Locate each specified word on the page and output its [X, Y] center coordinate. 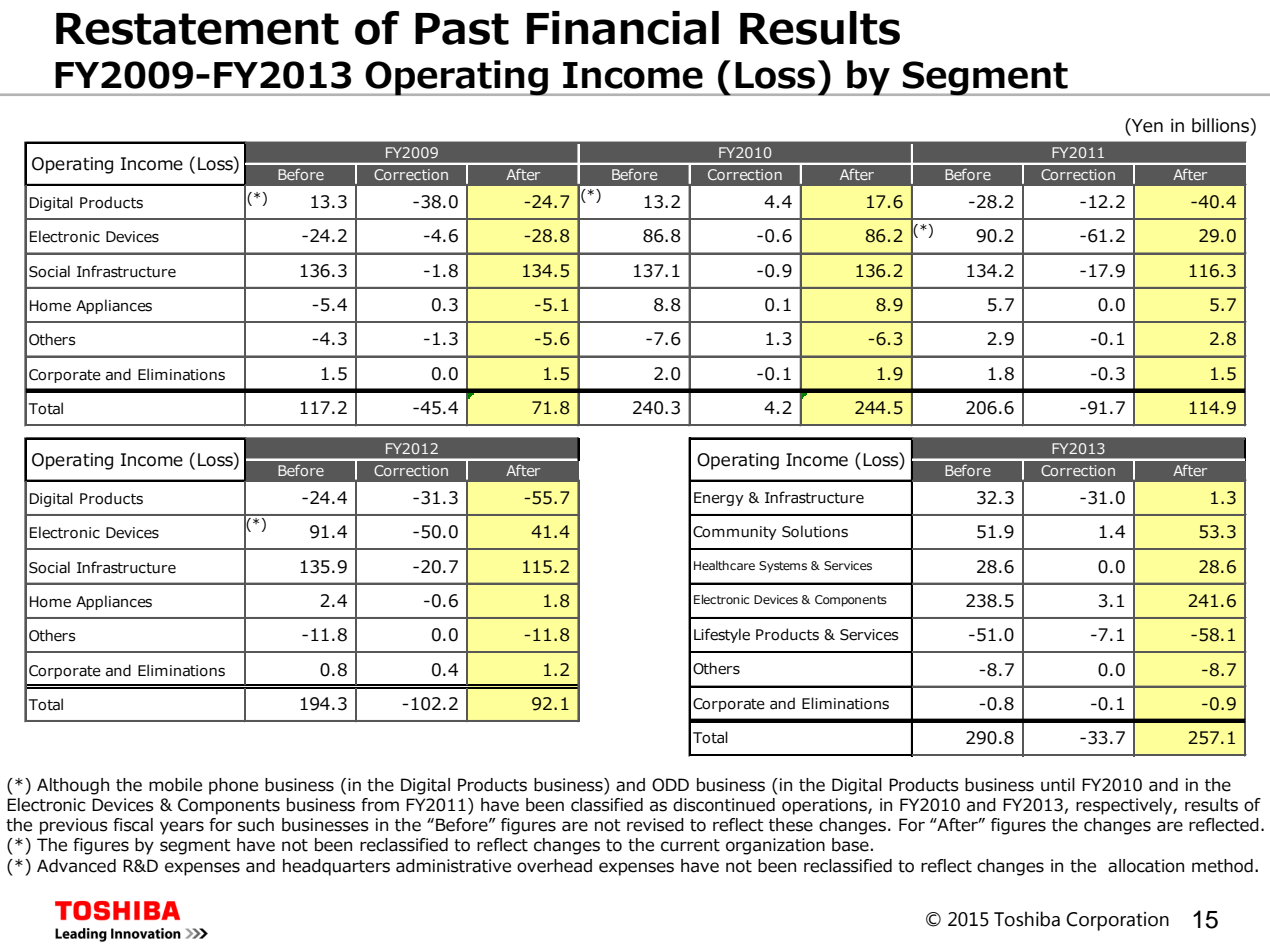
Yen [1146, 125]
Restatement [197, 29]
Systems [783, 567]
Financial [623, 28]
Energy [719, 499]
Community [735, 533]
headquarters [336, 867]
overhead [554, 866]
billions [1221, 125]
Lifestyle [722, 635]
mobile [175, 785]
